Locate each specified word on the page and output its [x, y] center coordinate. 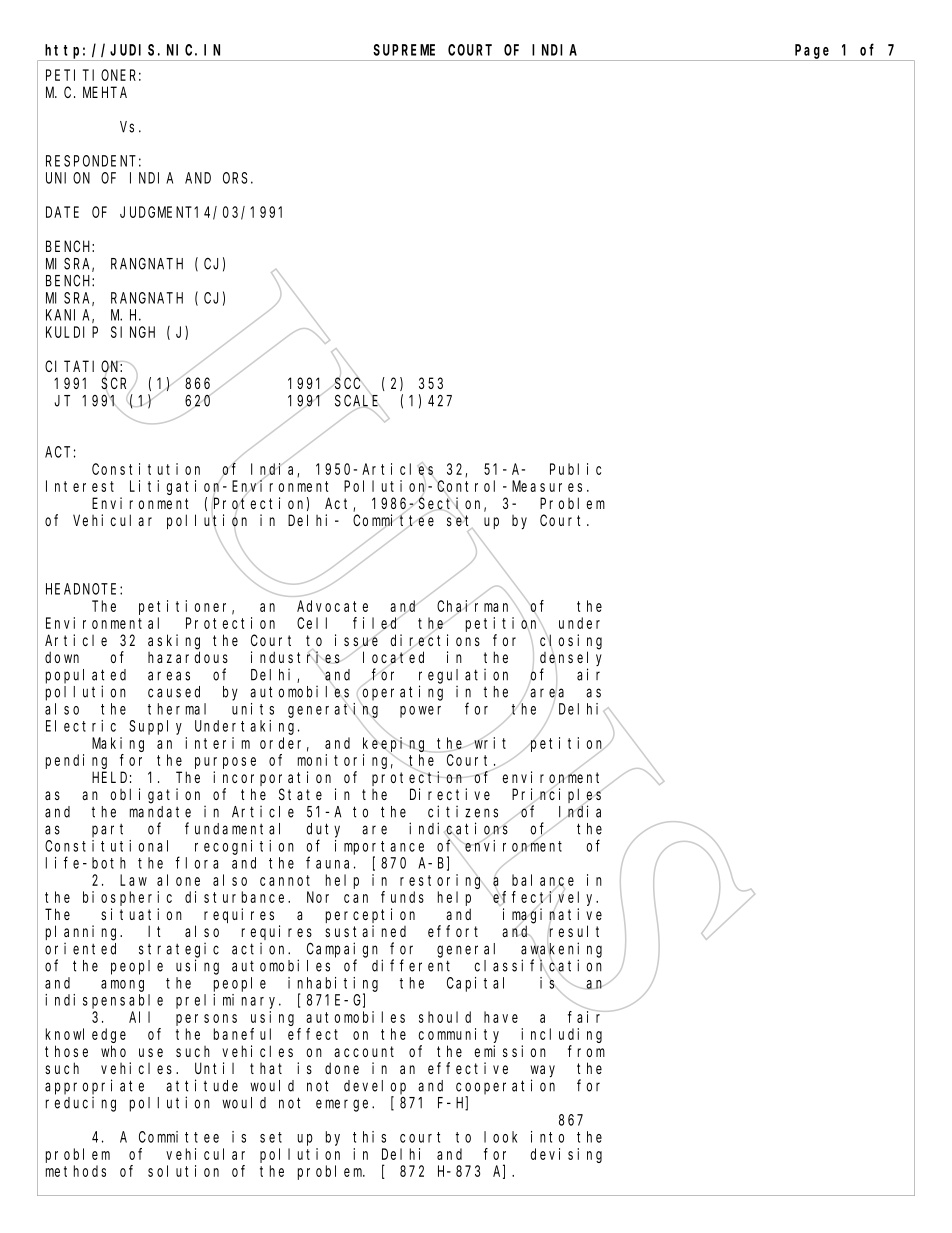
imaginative [552, 916]
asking [174, 642]
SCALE [358, 402]
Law [133, 880]
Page [812, 51]
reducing [81, 1104]
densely [571, 659]
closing [571, 642]
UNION [68, 178]
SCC [349, 383]
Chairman [475, 607]
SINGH [133, 332]
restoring [443, 881]
